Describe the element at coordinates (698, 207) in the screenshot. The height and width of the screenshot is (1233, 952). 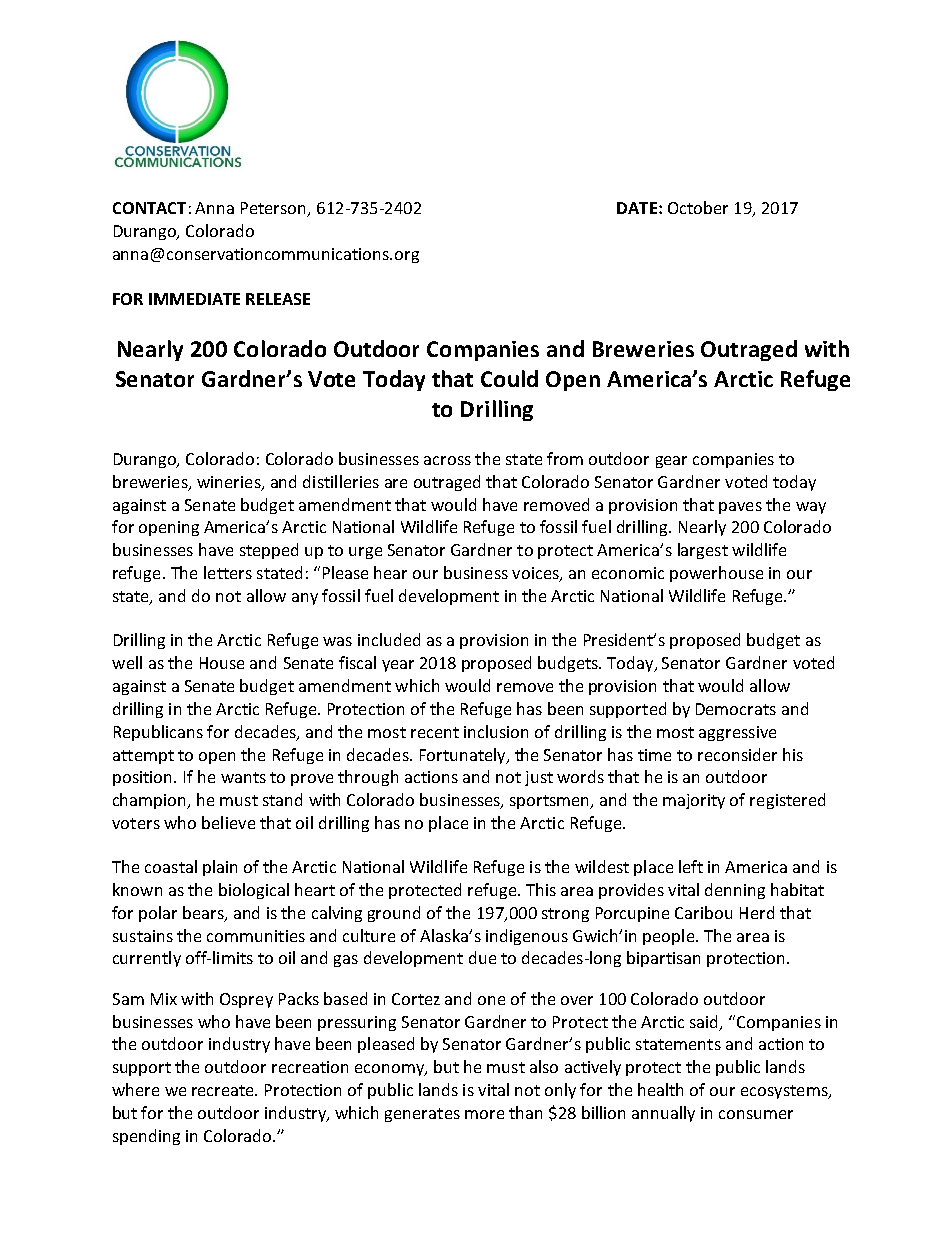
I see `October` at that location.
